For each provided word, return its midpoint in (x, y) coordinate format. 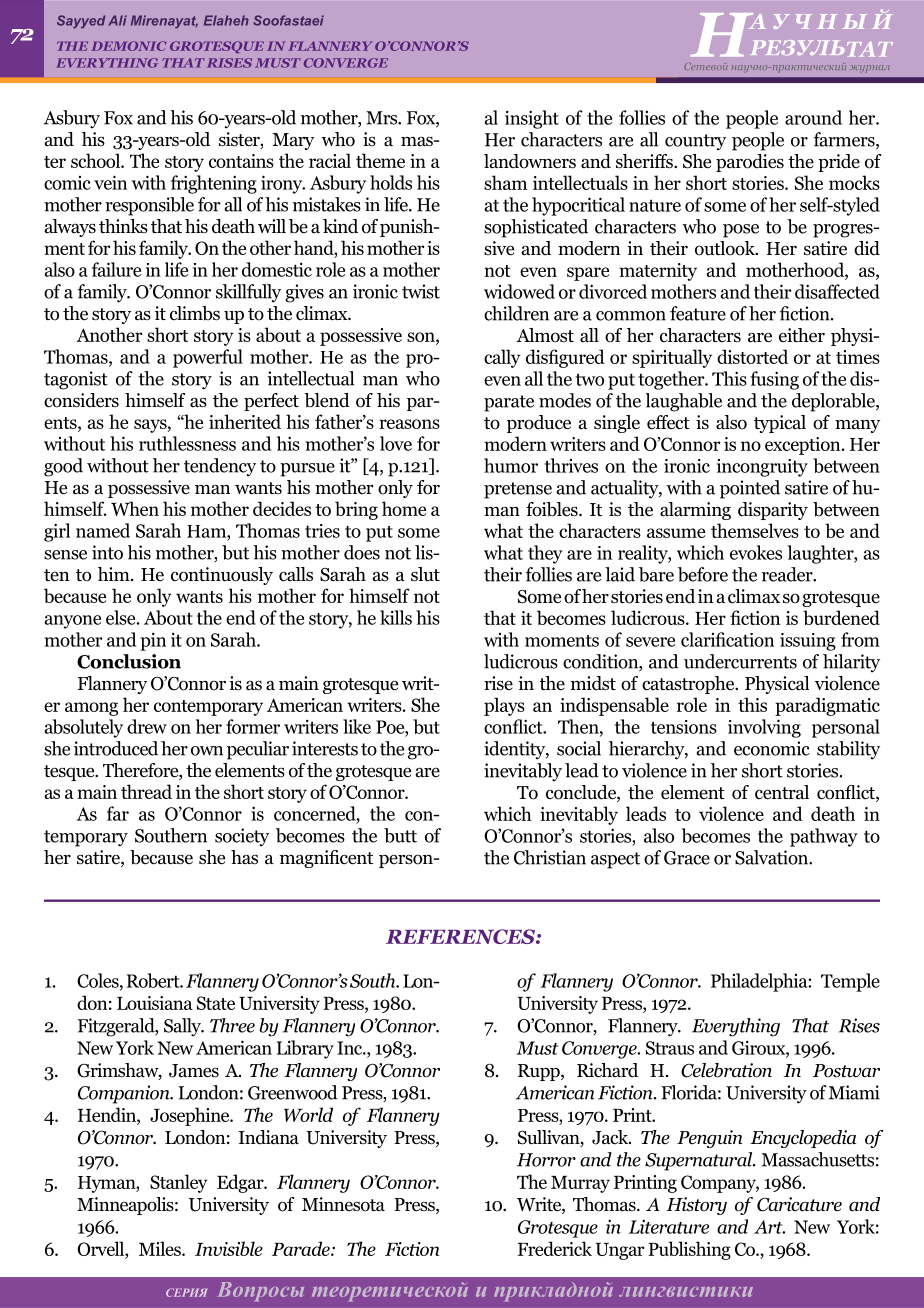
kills (396, 617)
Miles (161, 1248)
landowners (530, 161)
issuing (808, 642)
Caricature (799, 1204)
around (813, 117)
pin (153, 641)
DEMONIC (129, 46)
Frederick (555, 1248)
